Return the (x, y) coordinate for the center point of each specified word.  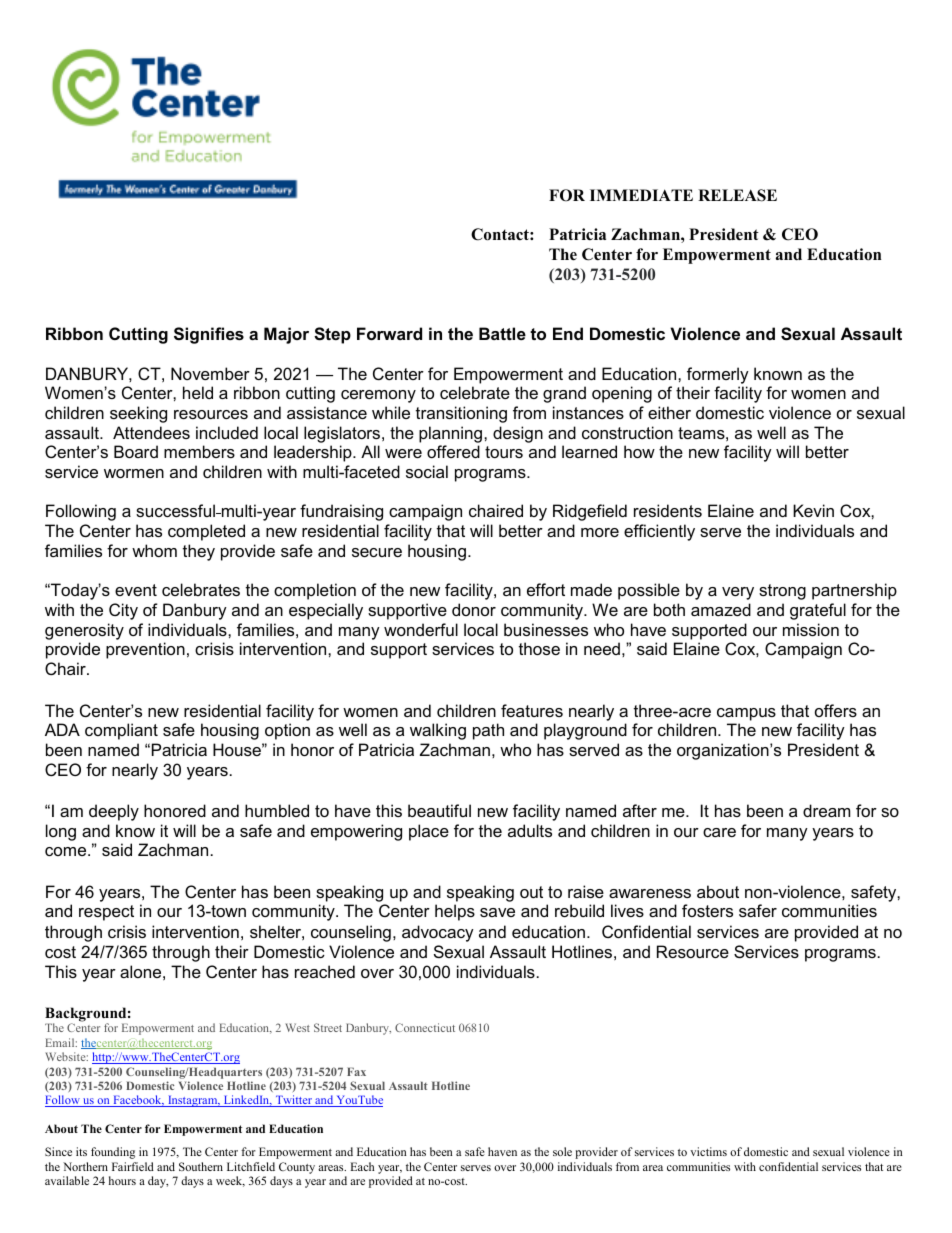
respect (106, 913)
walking (438, 731)
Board (136, 451)
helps (455, 912)
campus (746, 714)
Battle (502, 333)
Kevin (813, 510)
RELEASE (737, 195)
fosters (707, 910)
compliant (121, 731)
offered (453, 451)
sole (562, 1151)
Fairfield (133, 1166)
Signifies (209, 335)
